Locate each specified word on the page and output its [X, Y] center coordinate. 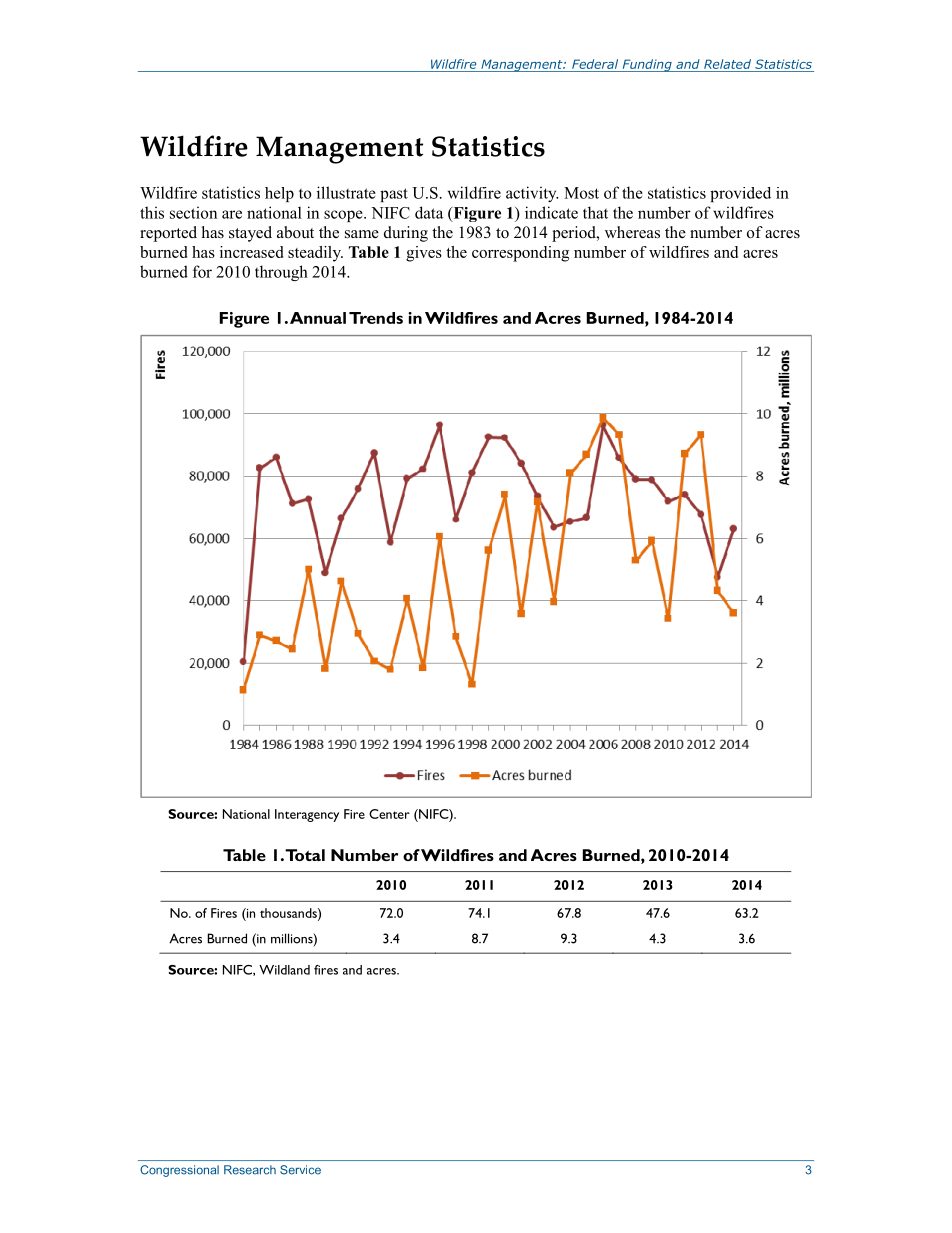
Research [250, 1170]
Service [300, 1170]
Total [305, 855]
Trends [376, 318]
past [394, 195]
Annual [318, 318]
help [279, 194]
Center [389, 814]
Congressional [179, 1171]
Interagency [307, 815]
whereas [632, 232]
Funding [647, 65]
